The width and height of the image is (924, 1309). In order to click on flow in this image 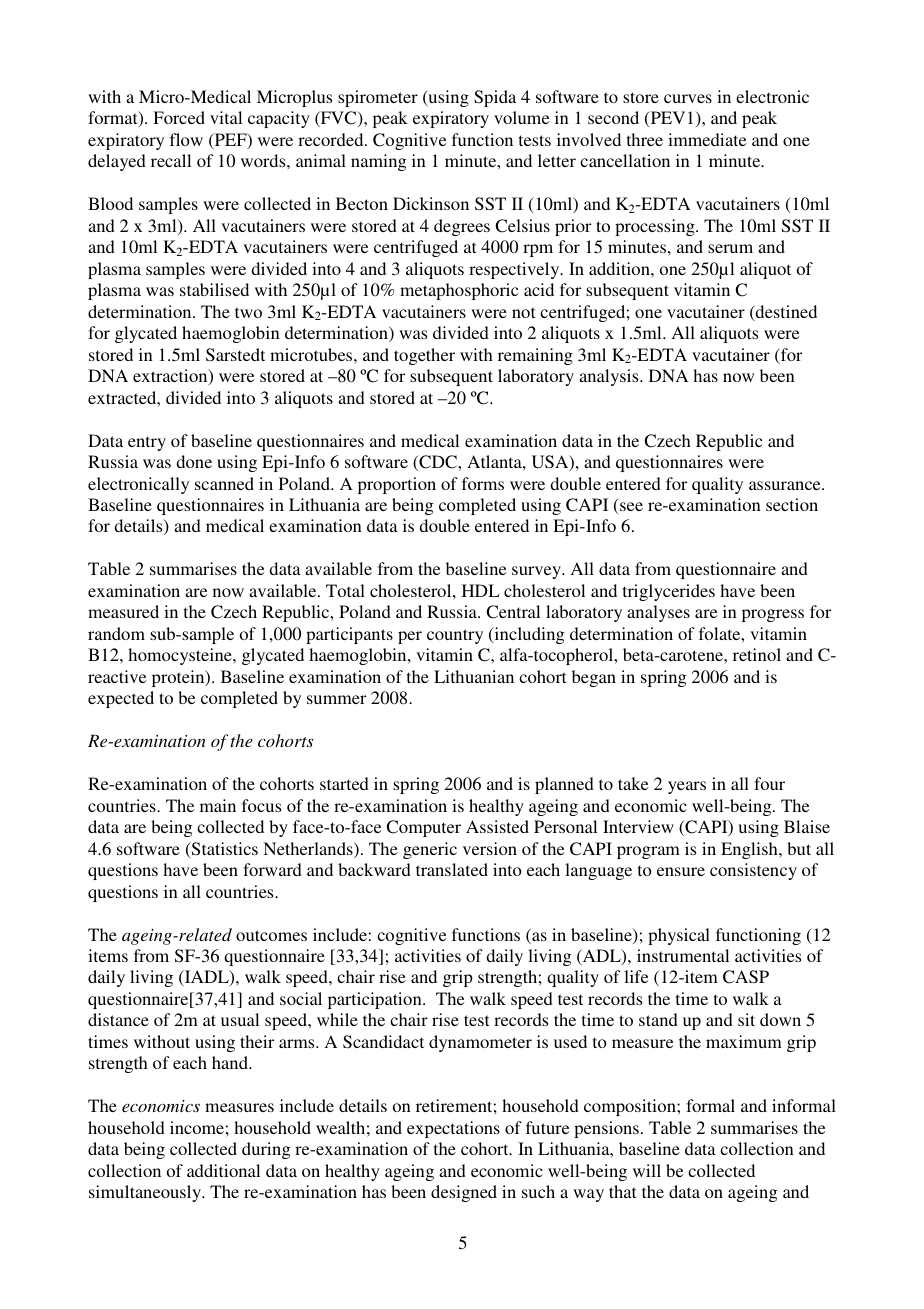, I will do `click(186, 139)`.
